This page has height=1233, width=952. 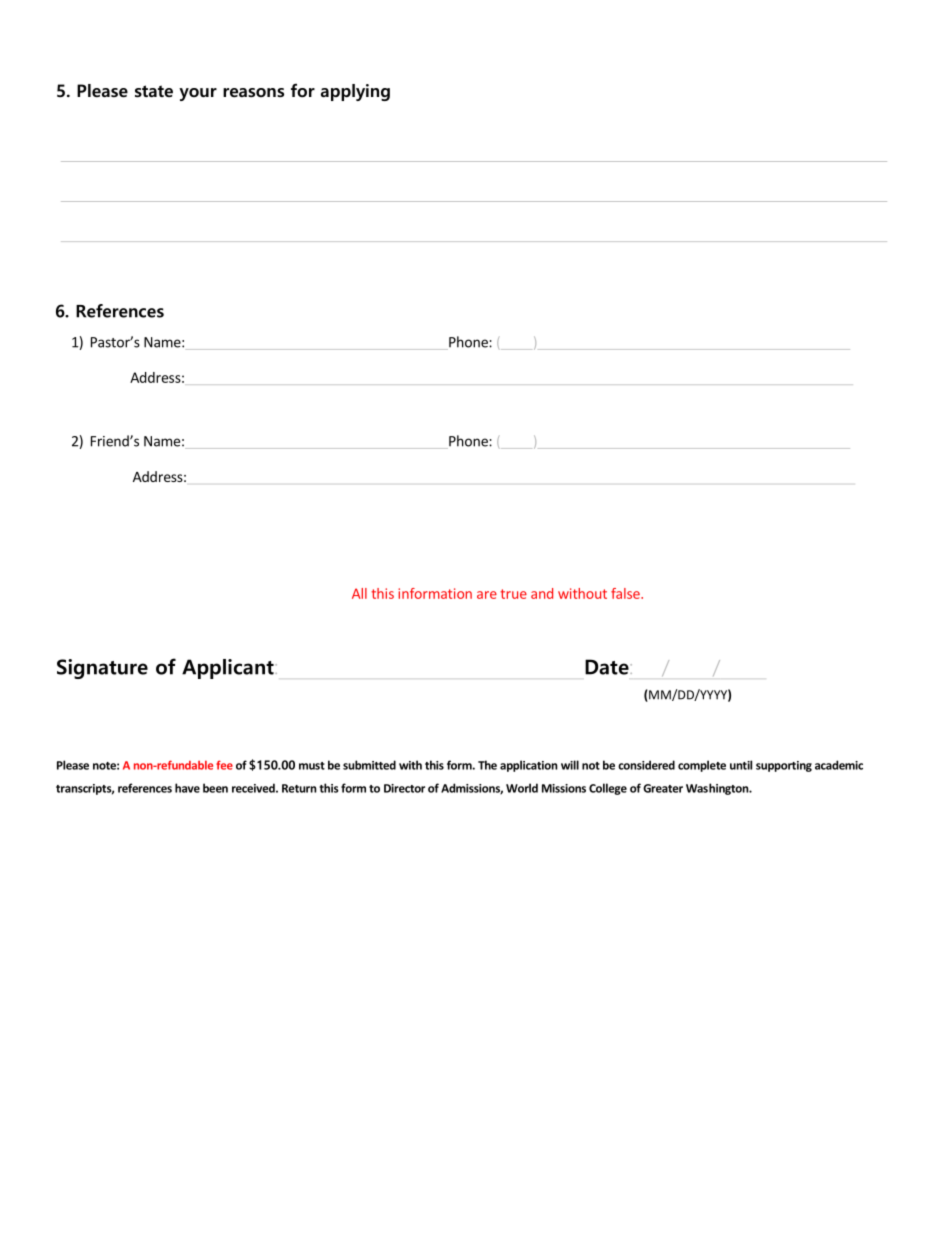 What do you see at coordinates (229, 669) in the page?
I see `Applicant` at bounding box center [229, 669].
